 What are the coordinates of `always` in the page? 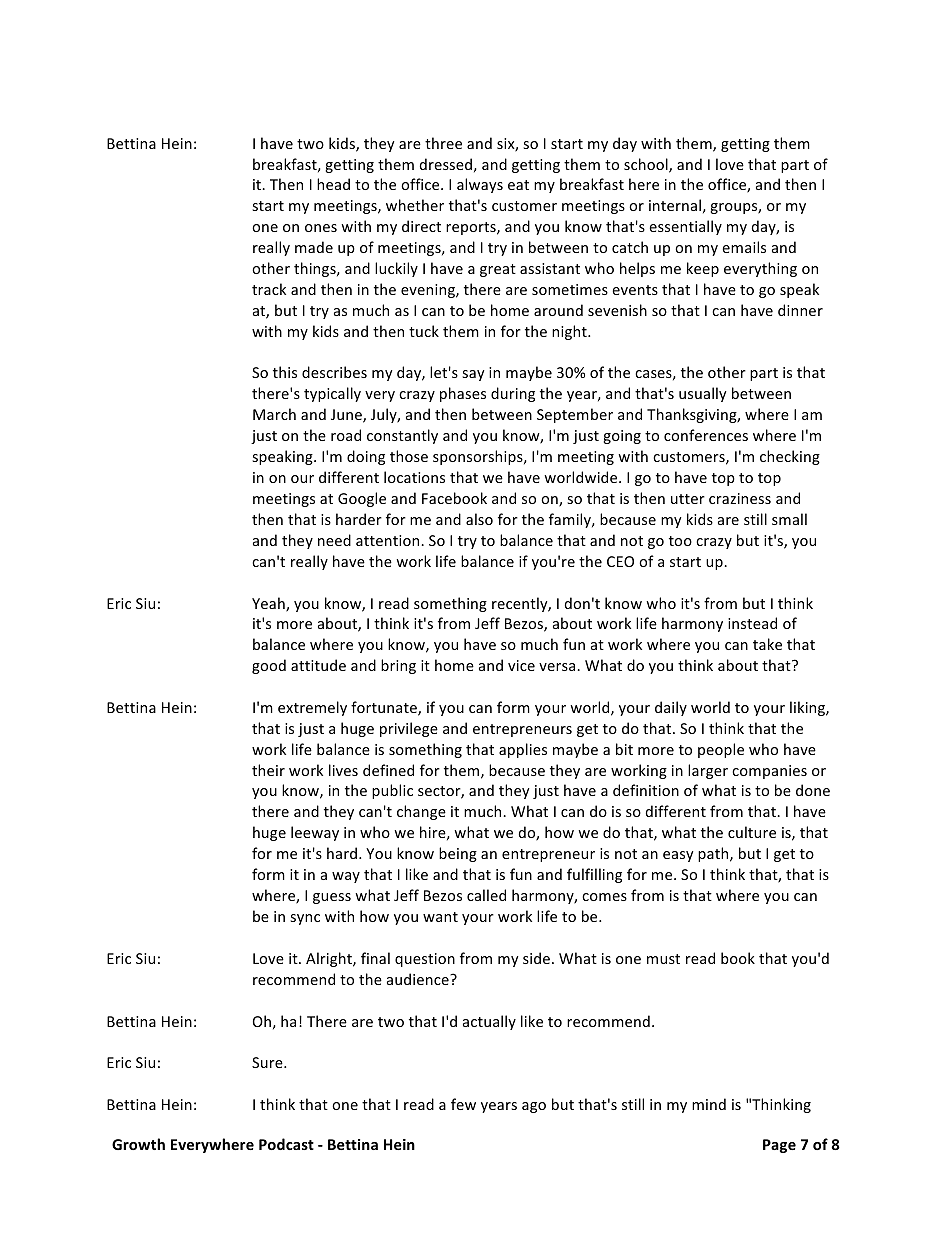 It's located at (480, 185).
